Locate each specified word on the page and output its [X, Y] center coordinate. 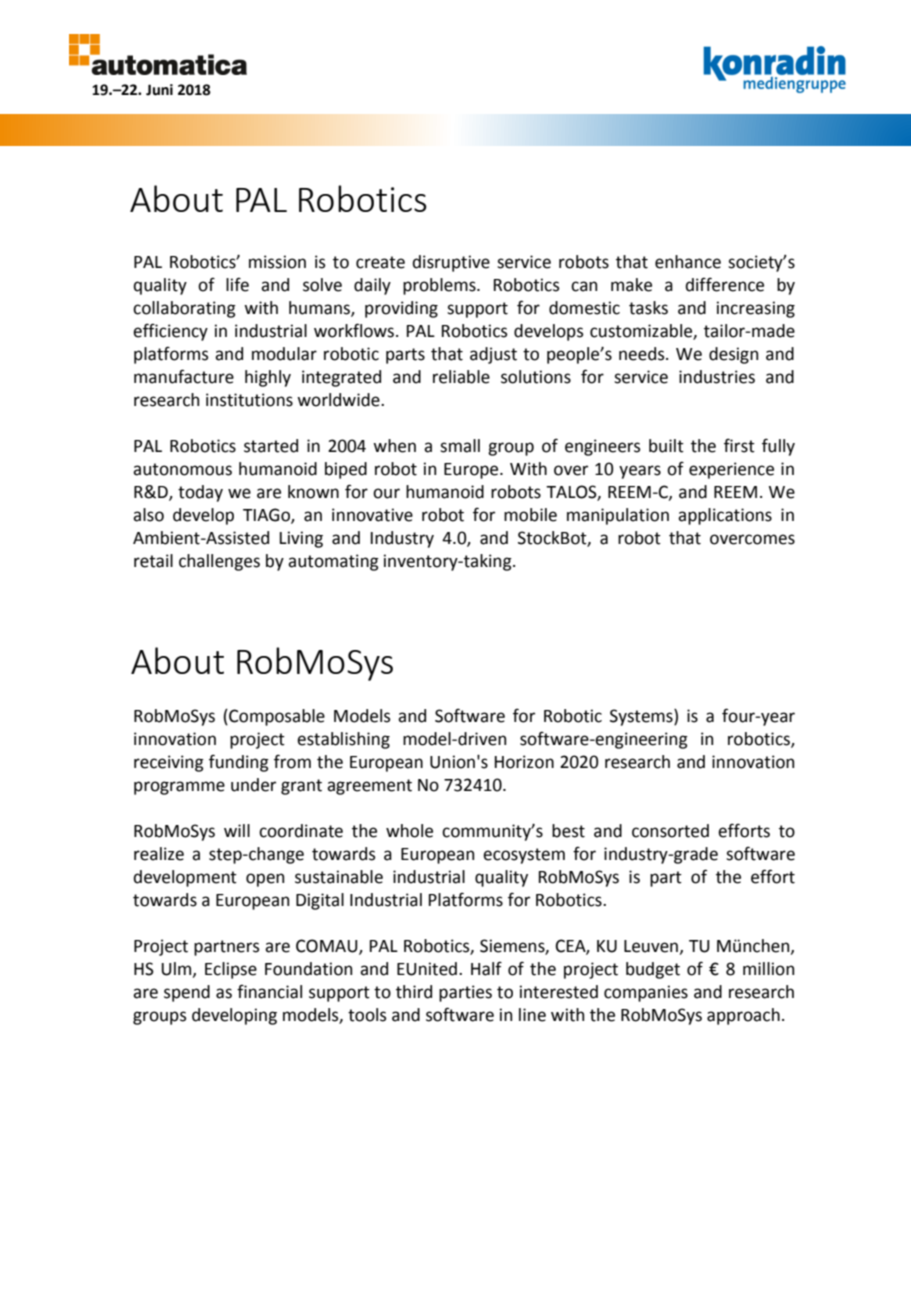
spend [187, 993]
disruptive [451, 263]
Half [486, 968]
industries [717, 377]
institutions [249, 400]
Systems [642, 717]
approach [743, 1016]
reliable [461, 377]
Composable [276, 717]
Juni [159, 90]
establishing [343, 740]
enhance [688, 262]
